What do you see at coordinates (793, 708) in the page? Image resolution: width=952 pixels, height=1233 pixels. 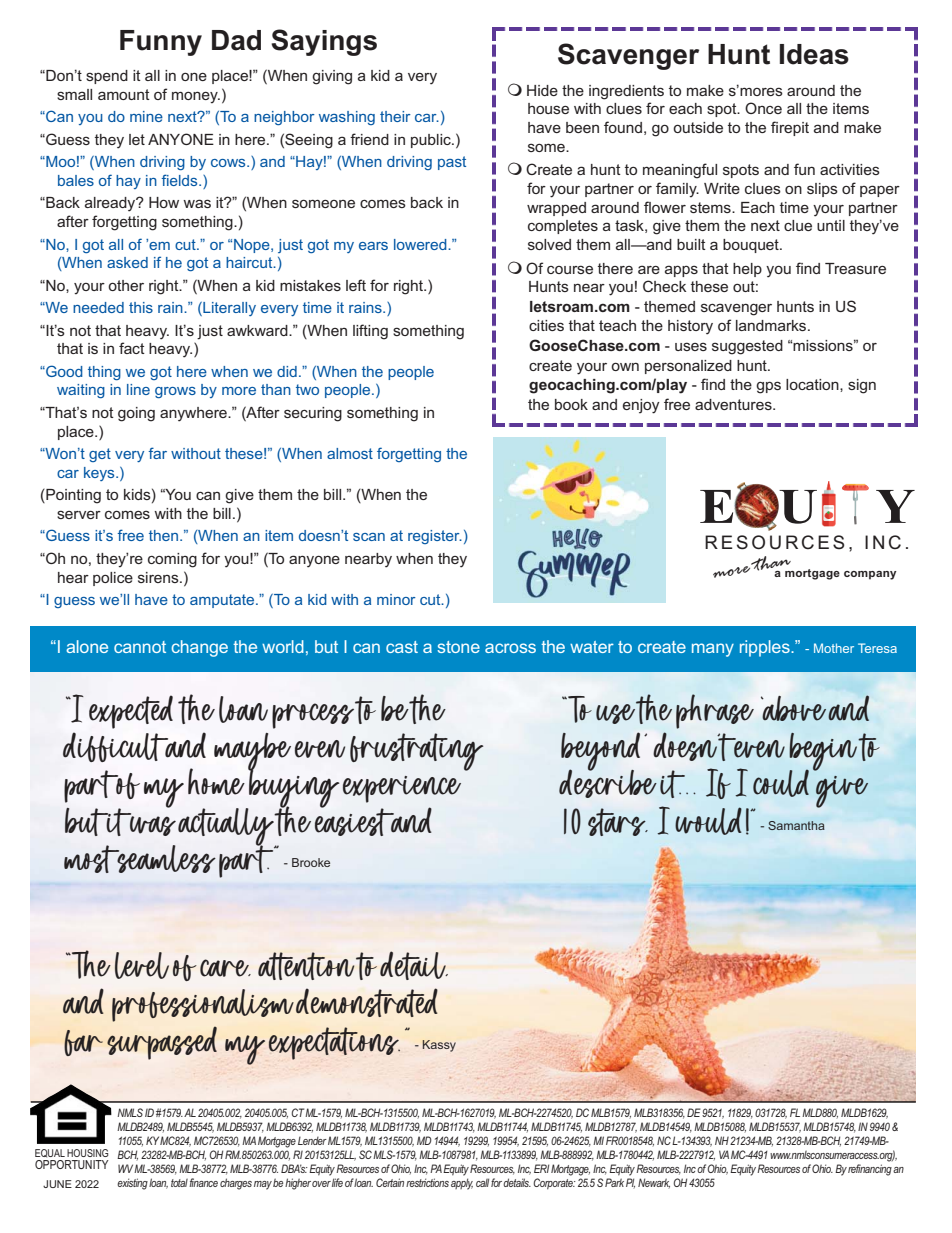 I see `above` at bounding box center [793, 708].
